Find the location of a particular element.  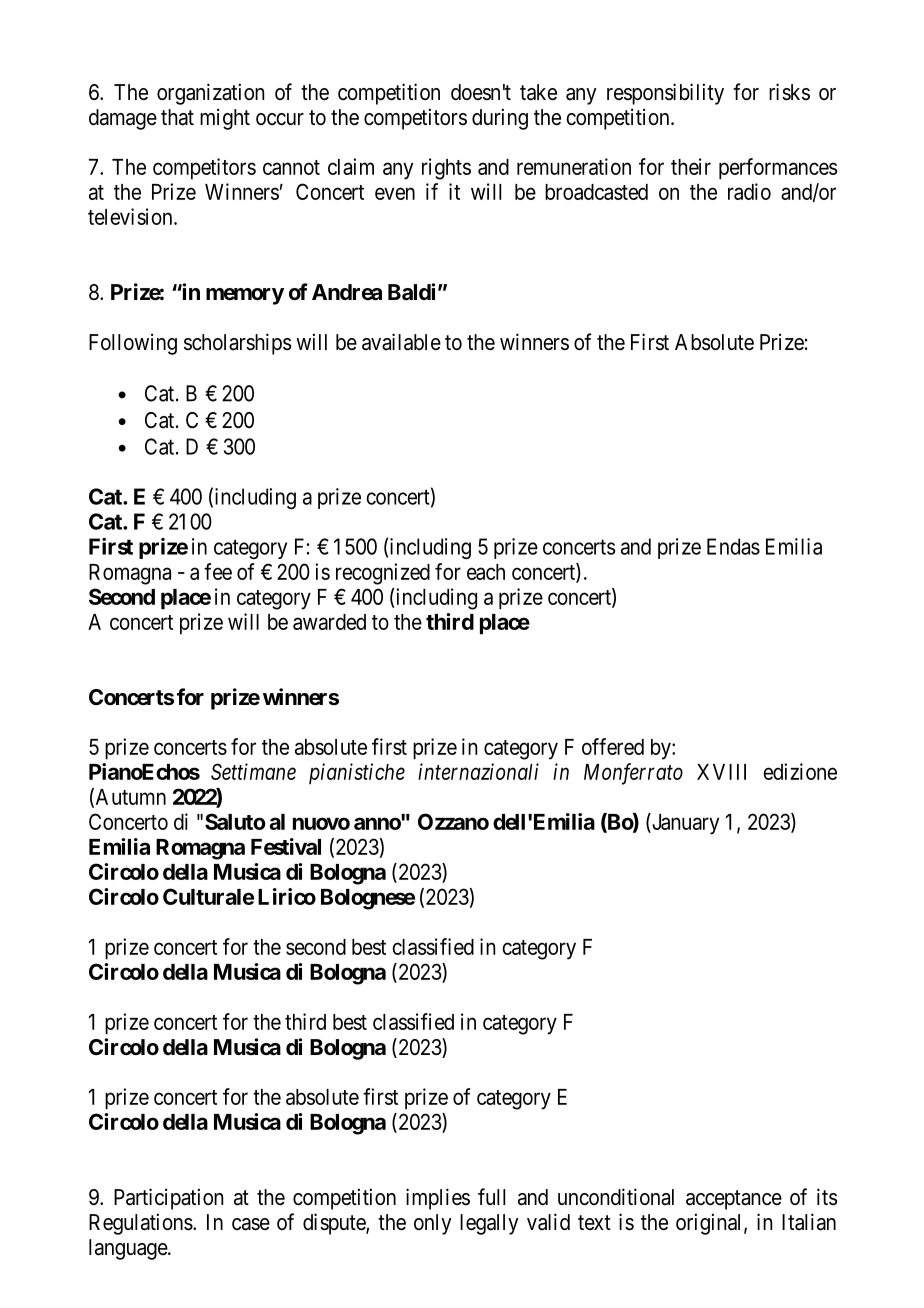

XVIII is located at coordinates (721, 772).
